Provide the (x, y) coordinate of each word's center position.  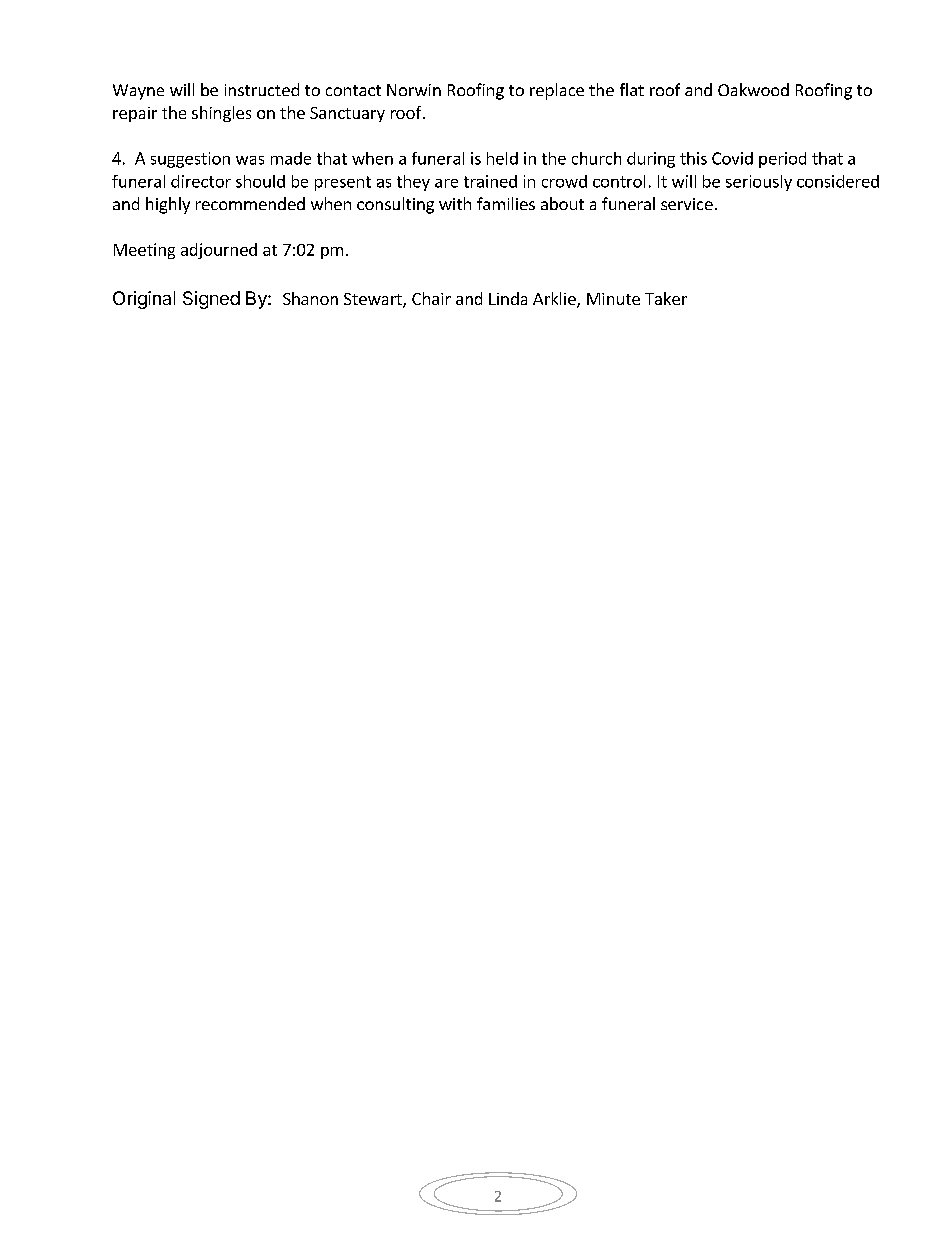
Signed (211, 300)
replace (557, 91)
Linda (508, 298)
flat (632, 89)
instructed (262, 89)
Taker (666, 298)
